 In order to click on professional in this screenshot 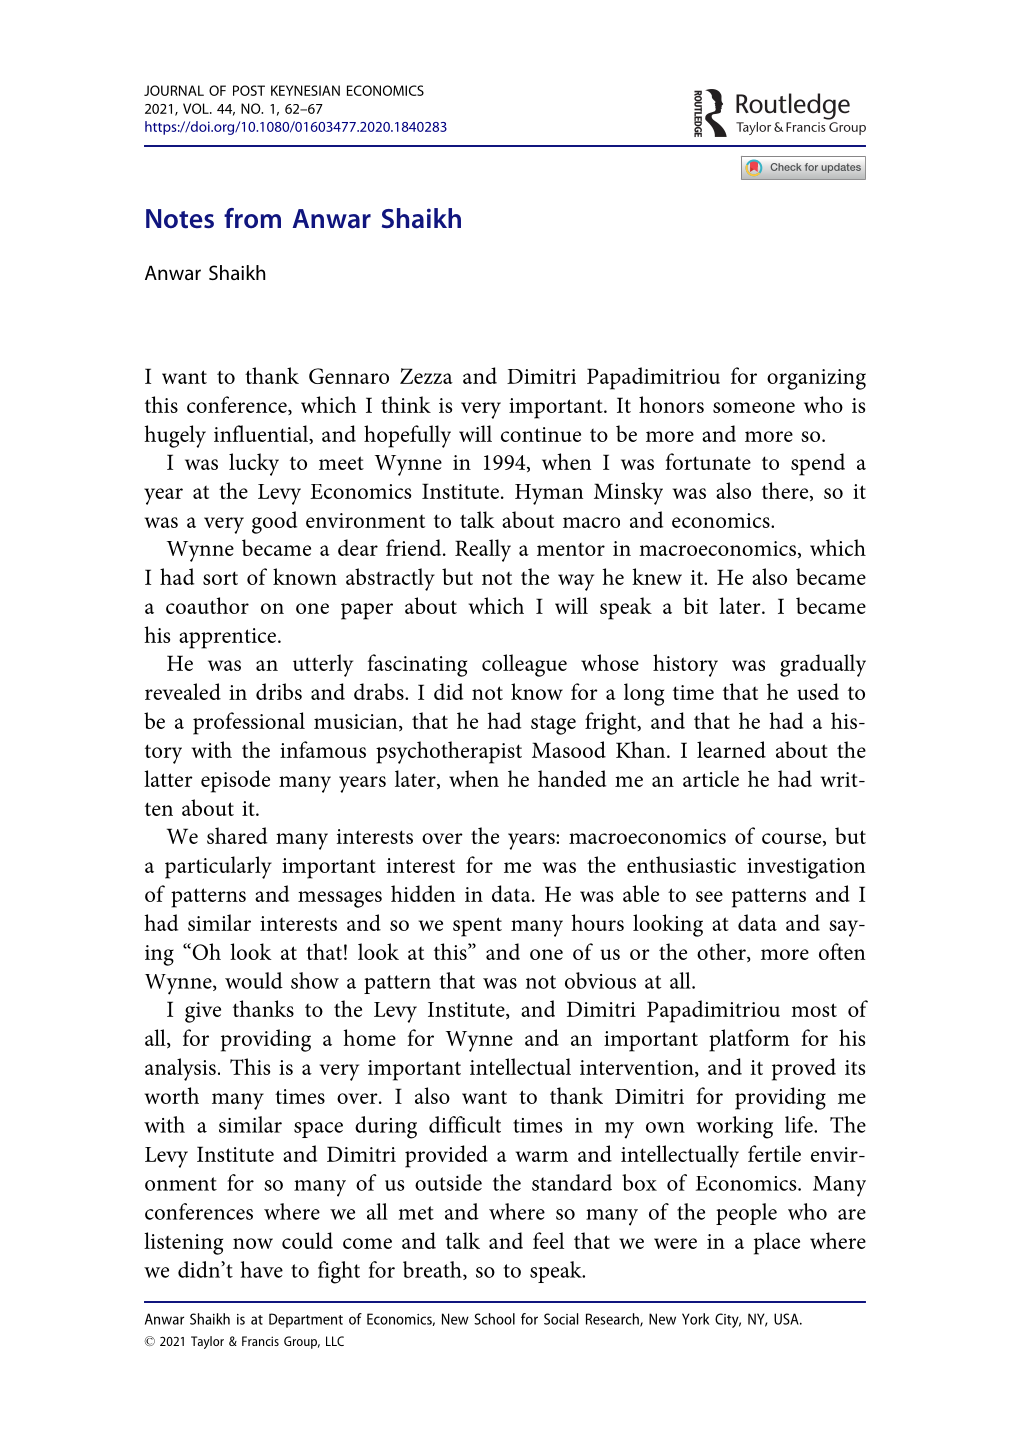, I will do `click(249, 723)`.
